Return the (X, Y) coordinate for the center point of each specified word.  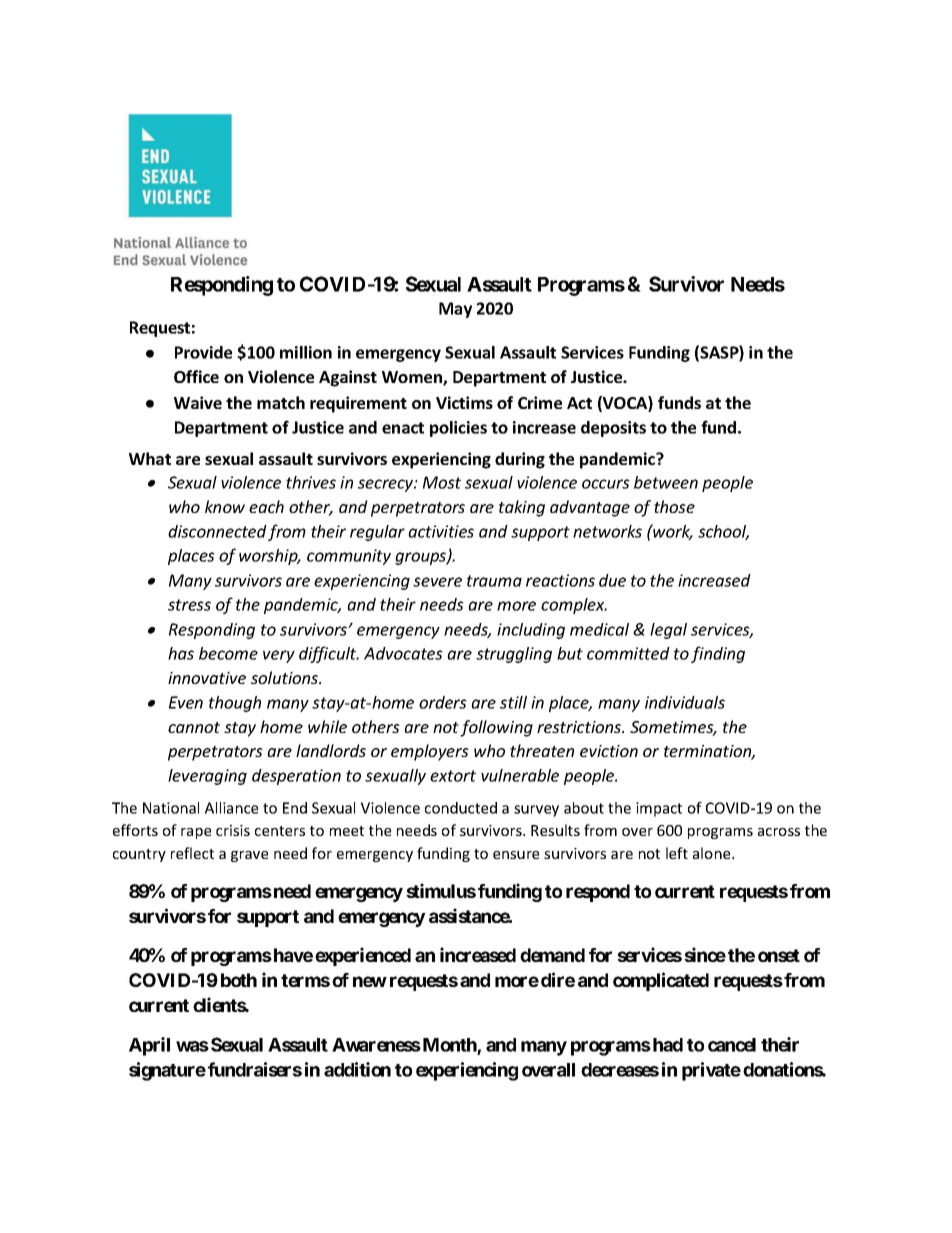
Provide (203, 352)
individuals (685, 702)
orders (443, 702)
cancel (732, 1045)
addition (357, 1069)
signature (167, 1071)
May (455, 310)
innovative (207, 678)
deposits (613, 429)
